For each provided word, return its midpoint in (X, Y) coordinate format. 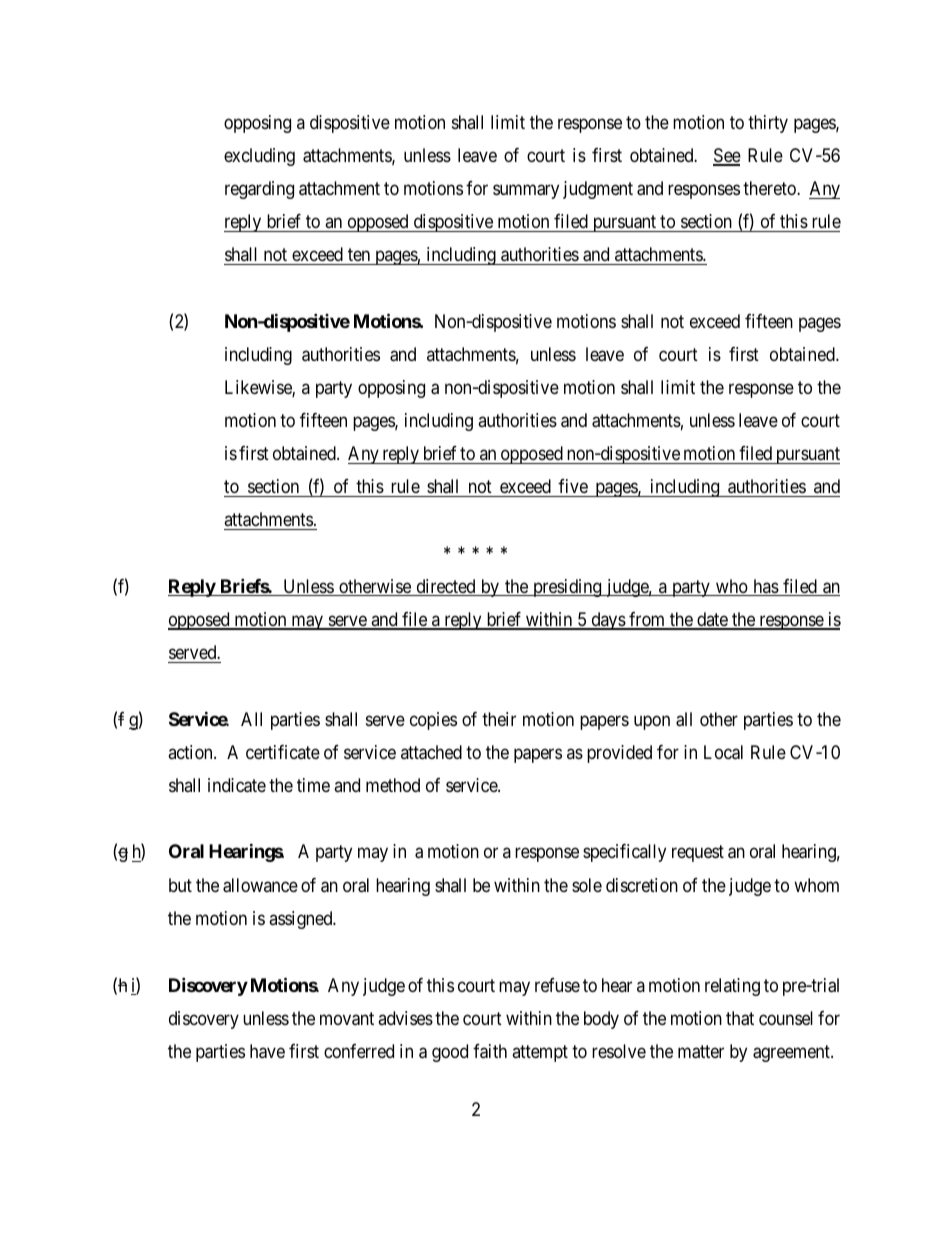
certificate (283, 752)
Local (723, 752)
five (573, 488)
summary (526, 192)
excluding (259, 157)
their (499, 719)
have (267, 1051)
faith (490, 1051)
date (712, 620)
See (727, 156)
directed (446, 587)
